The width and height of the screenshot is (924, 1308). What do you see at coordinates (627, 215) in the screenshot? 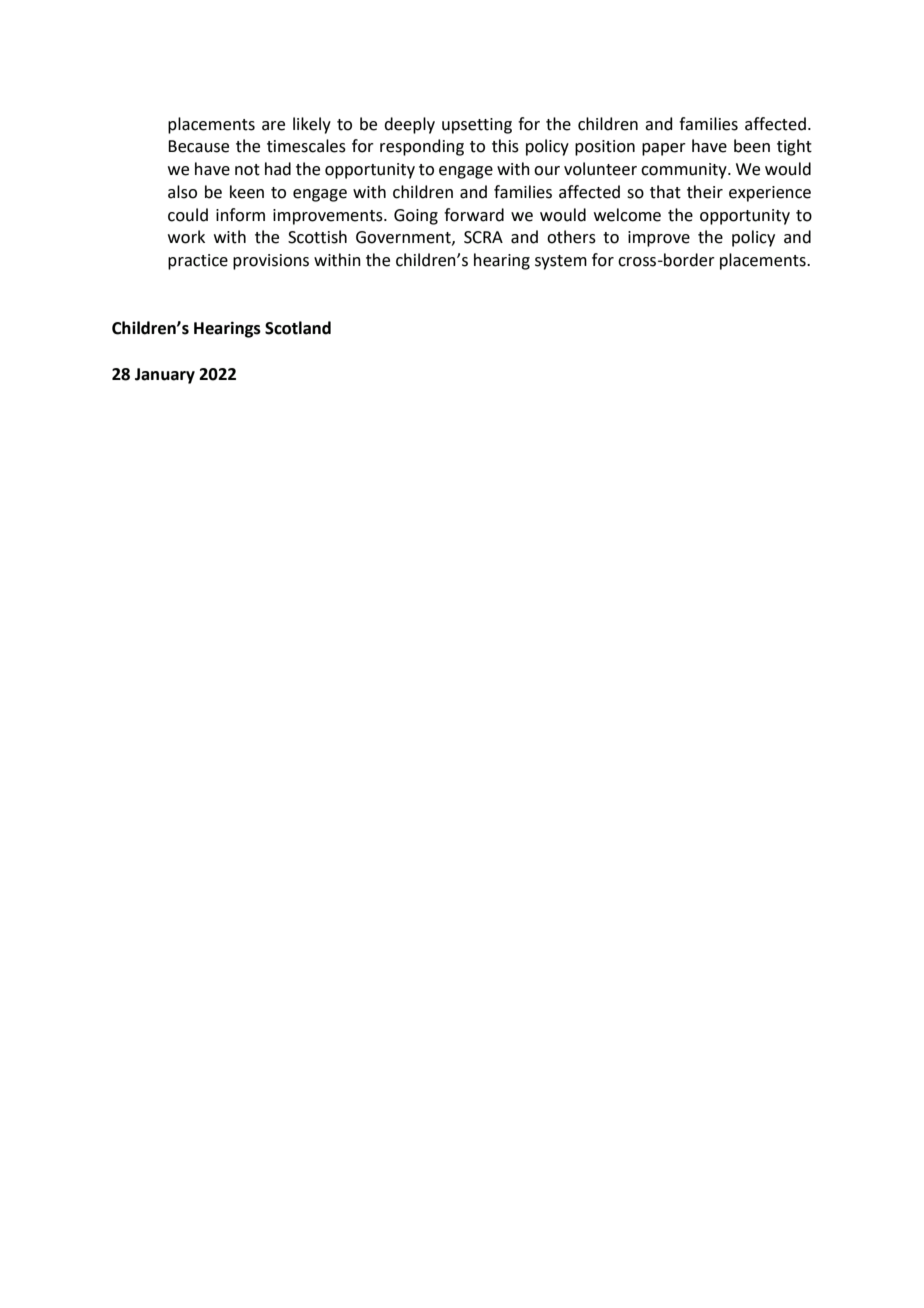
I see `welcome` at bounding box center [627, 215].
